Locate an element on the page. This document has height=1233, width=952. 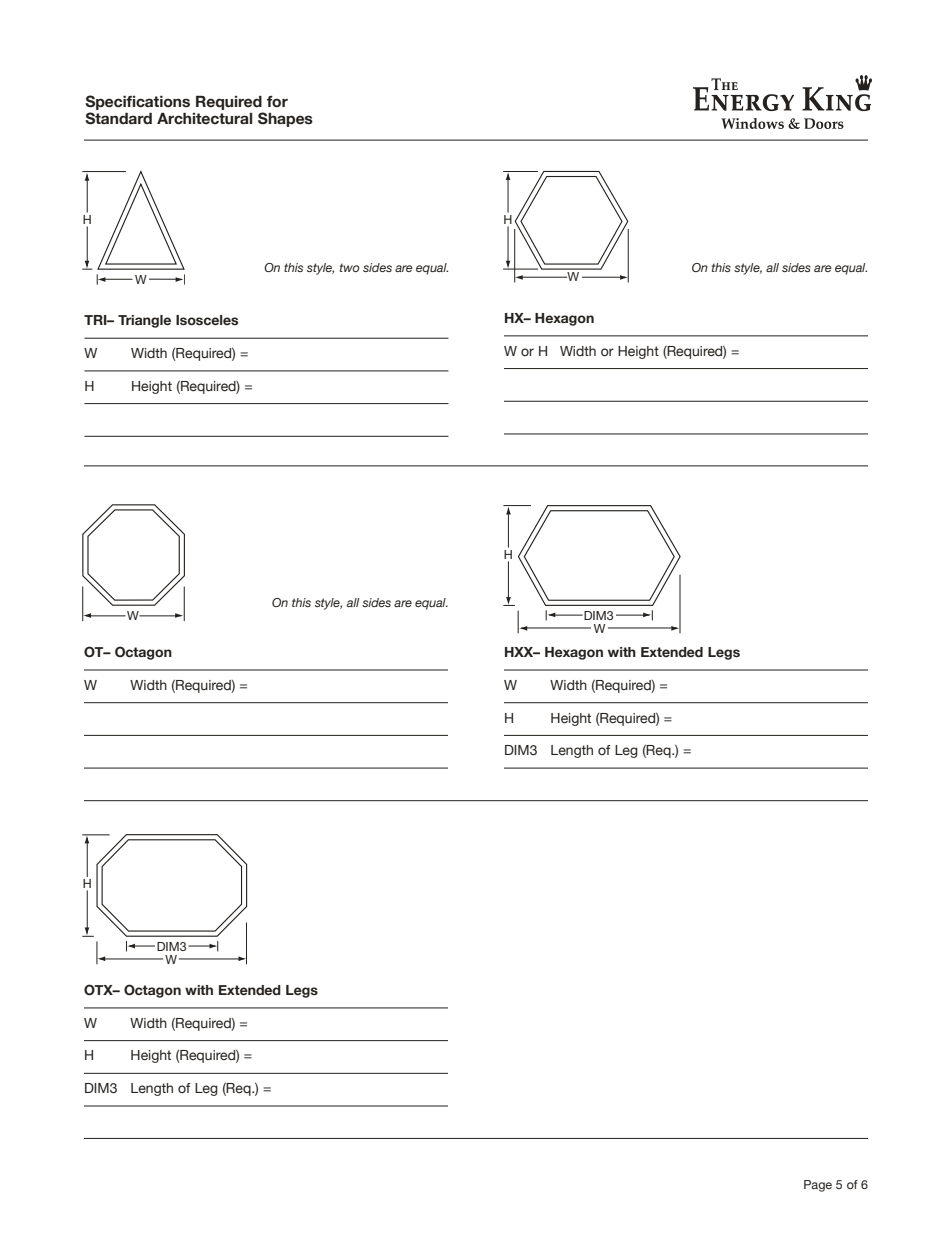
Specifications is located at coordinates (137, 102).
